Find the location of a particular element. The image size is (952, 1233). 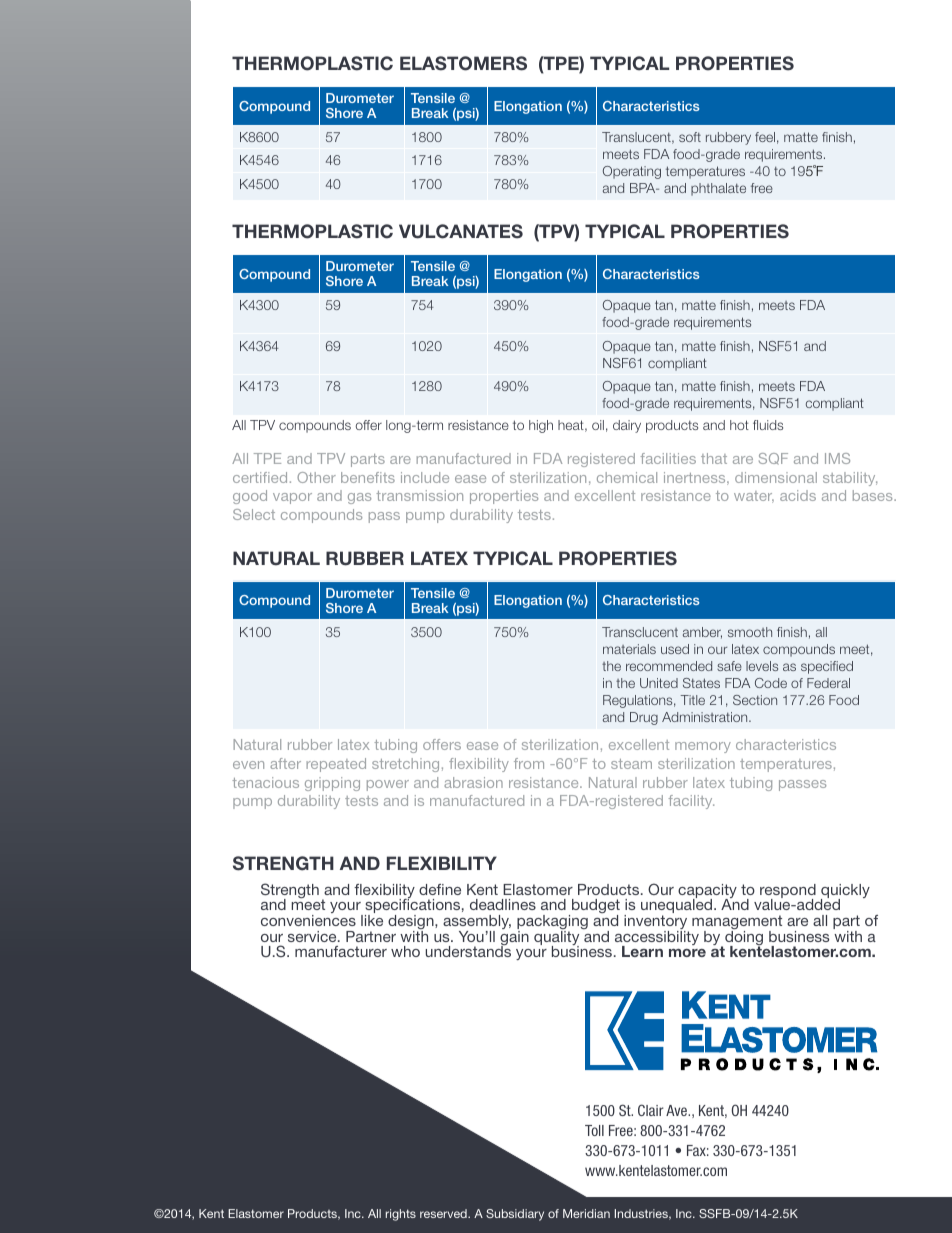

rights is located at coordinates (401, 1215).
